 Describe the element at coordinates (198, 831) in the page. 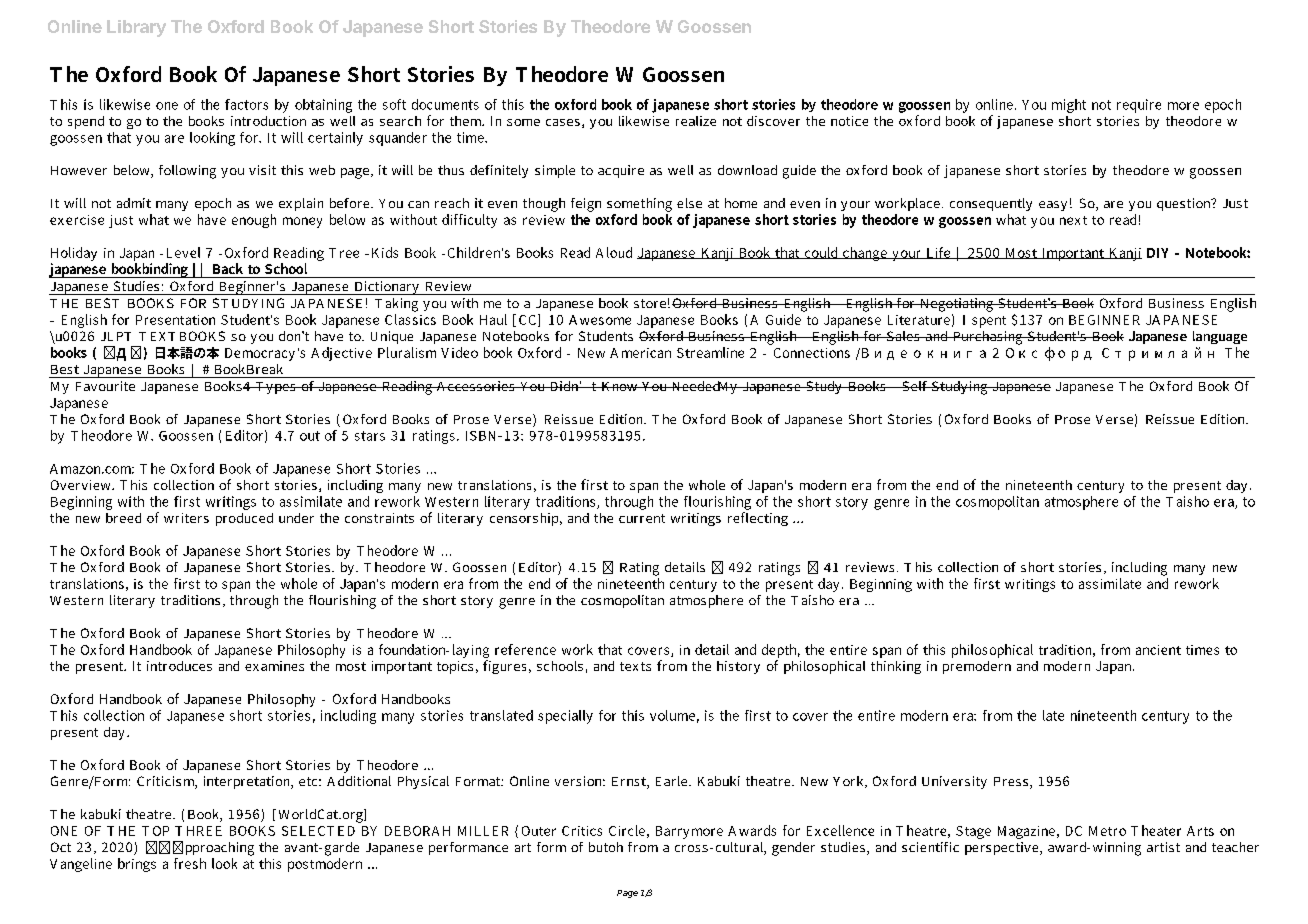

I see `THREE` at that location.
